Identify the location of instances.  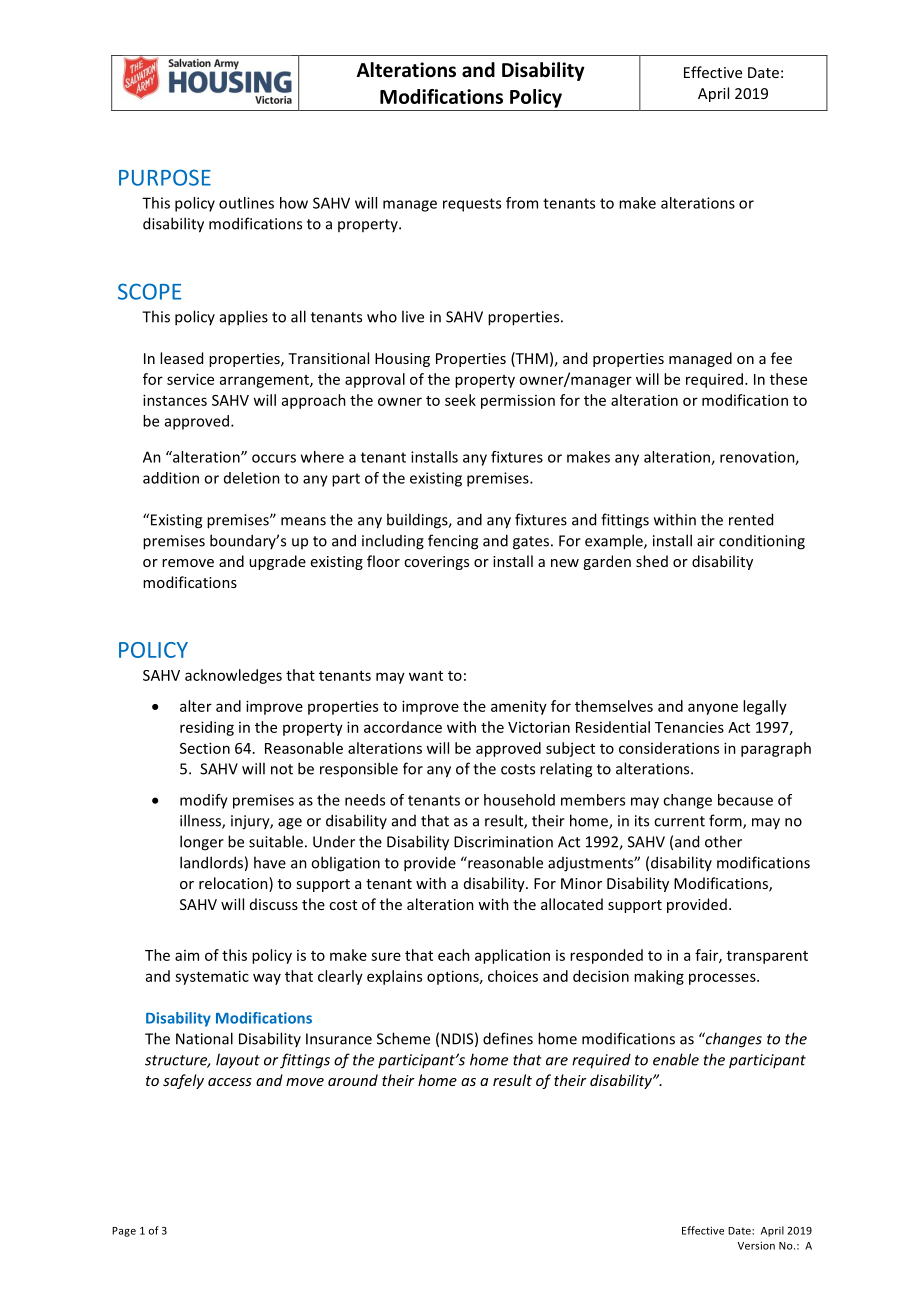
(175, 400).
